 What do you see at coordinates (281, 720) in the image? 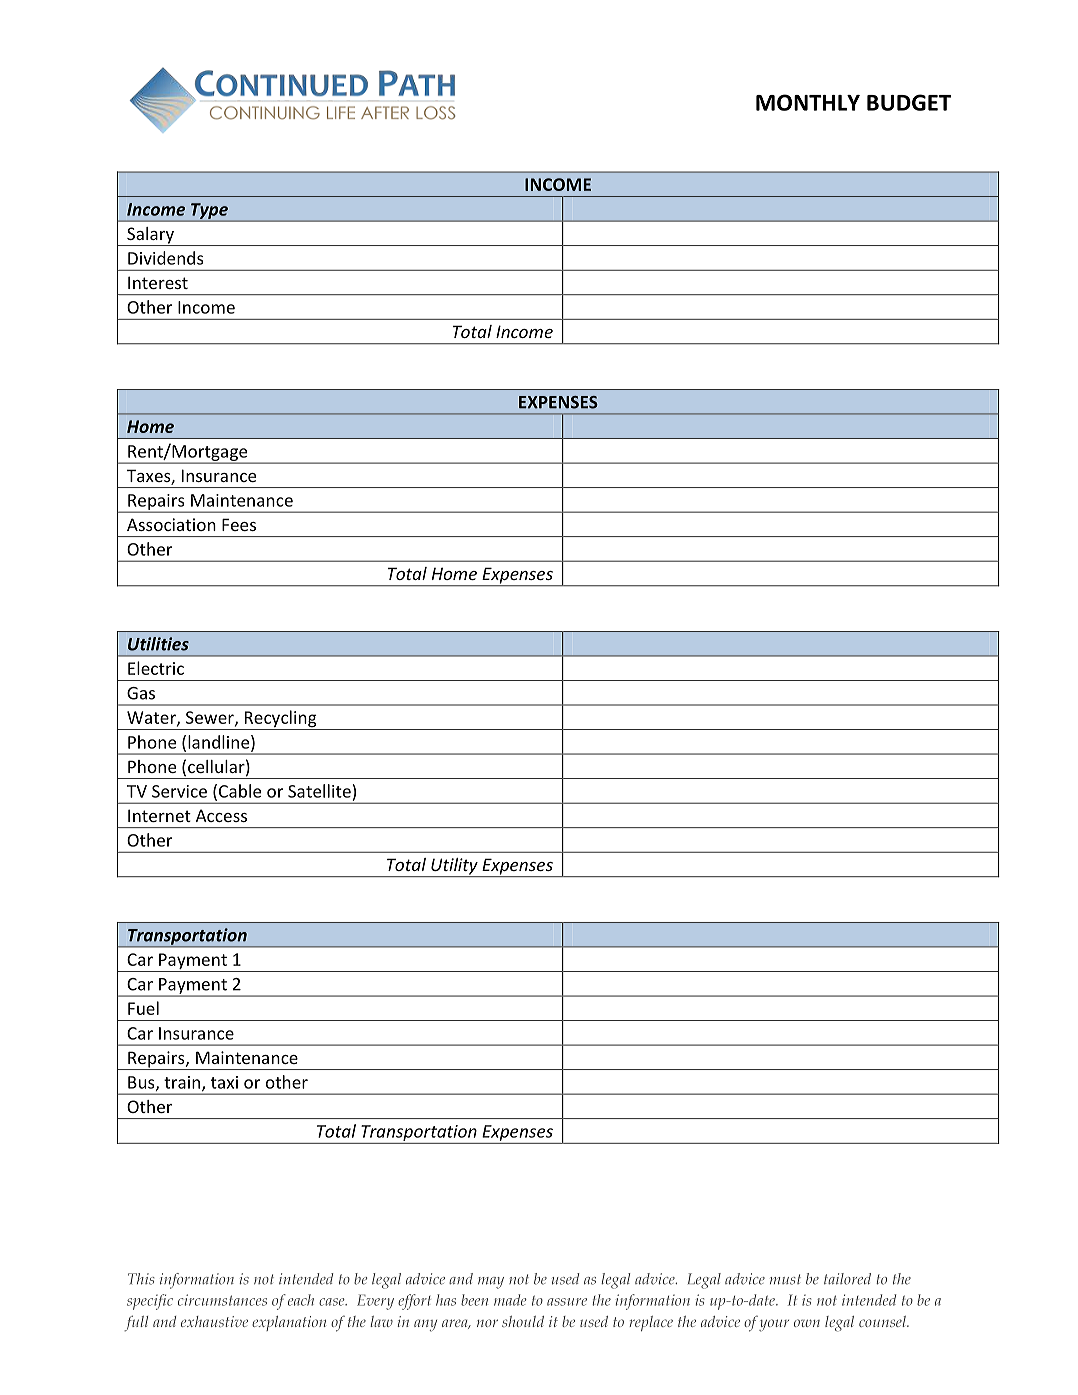
I see `Recycling` at bounding box center [281, 720].
